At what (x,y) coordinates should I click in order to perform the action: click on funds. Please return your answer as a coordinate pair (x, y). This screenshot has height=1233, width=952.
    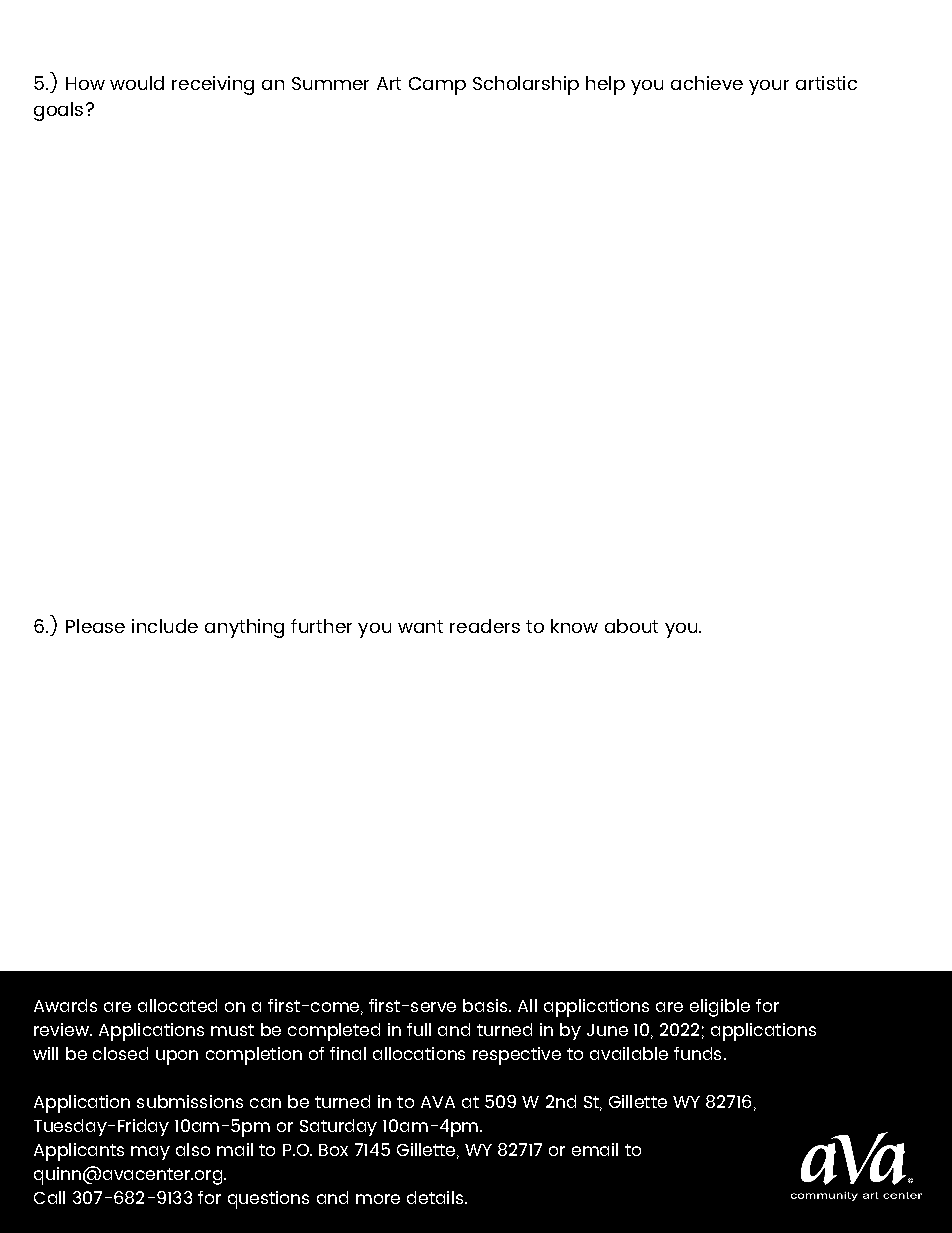
    Looking at the image, I should click on (697, 1053).
